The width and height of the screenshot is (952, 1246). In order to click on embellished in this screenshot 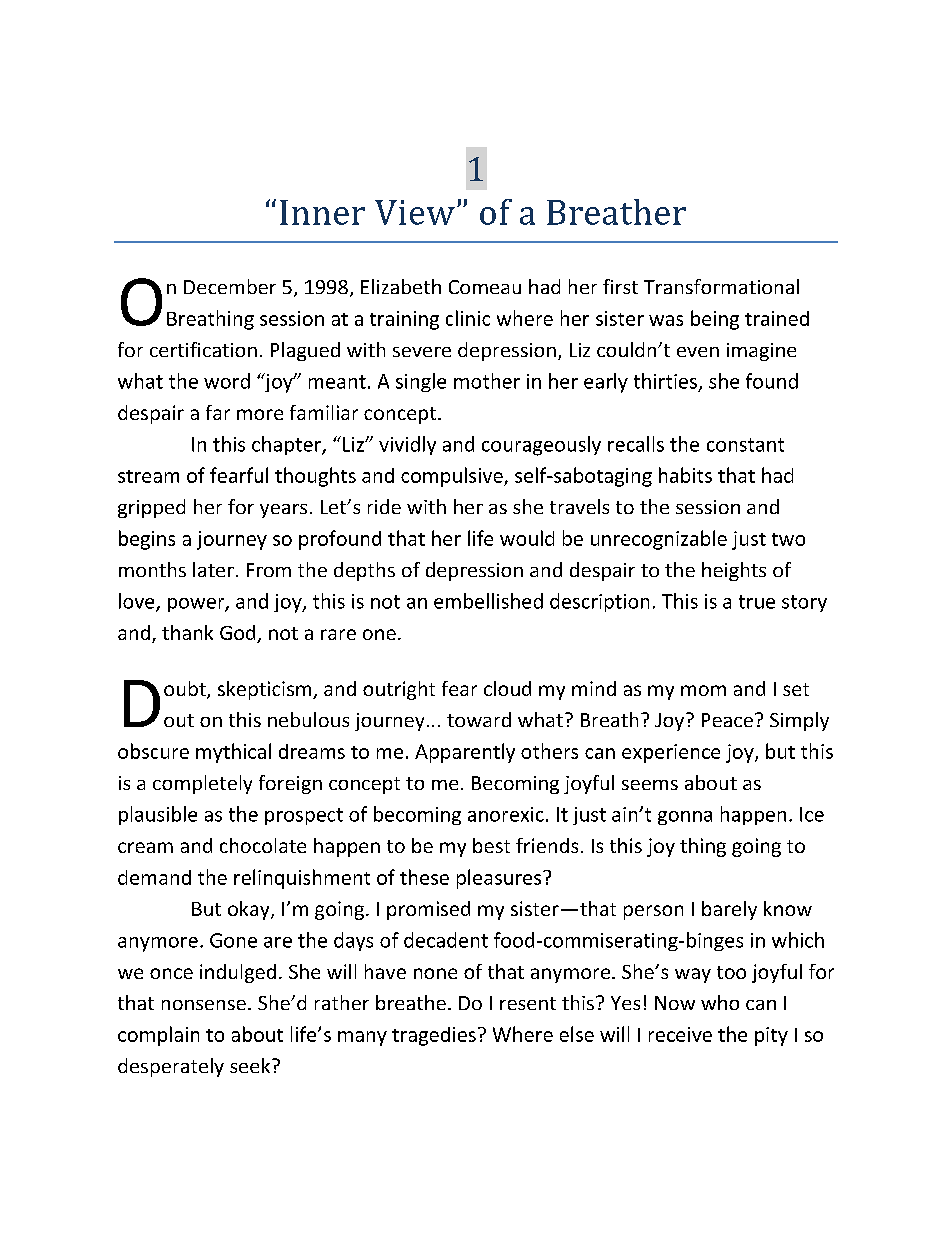, I will do `click(488, 601)`.
